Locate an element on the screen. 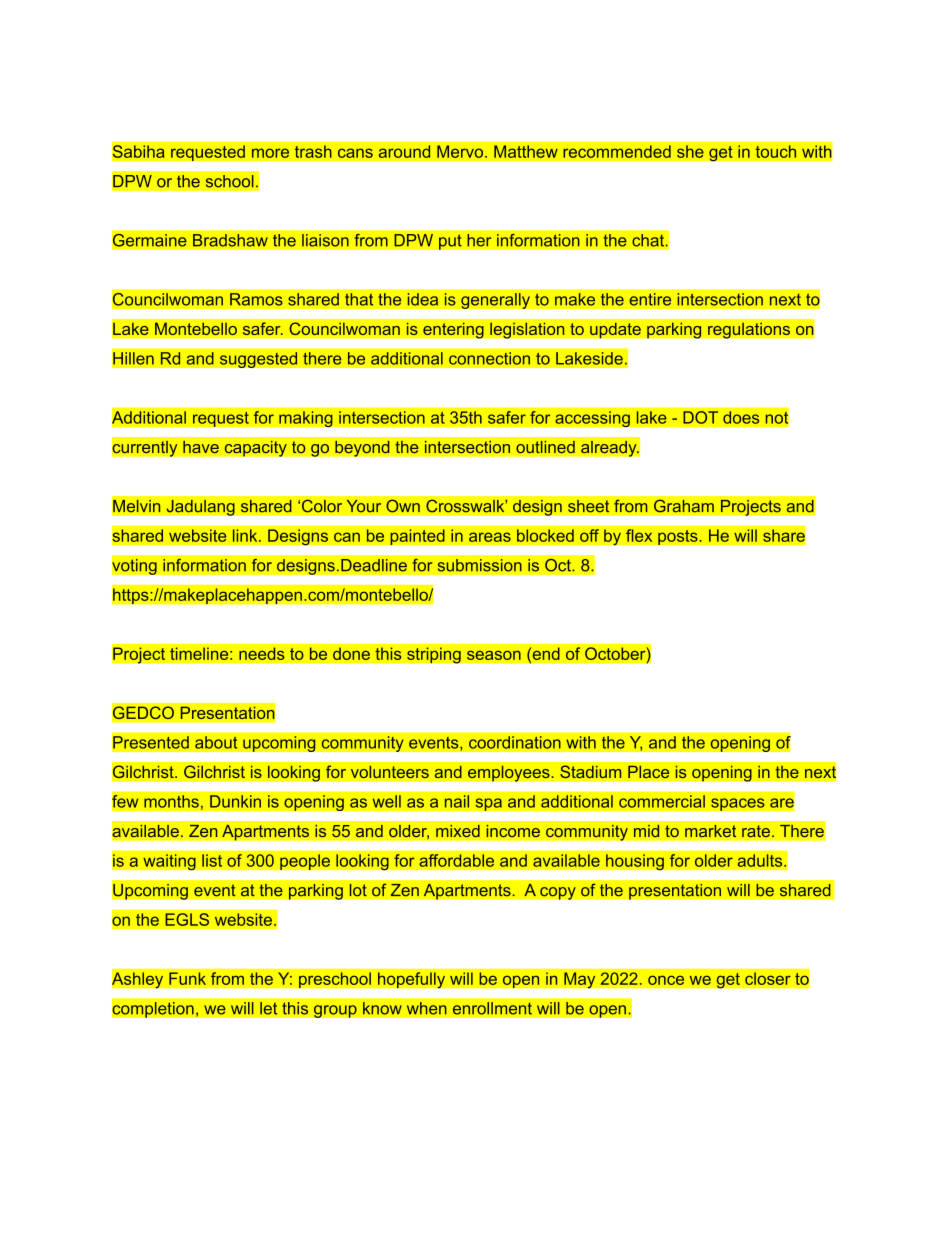 This screenshot has width=952, height=1233. Dunkin is located at coordinates (235, 801).
